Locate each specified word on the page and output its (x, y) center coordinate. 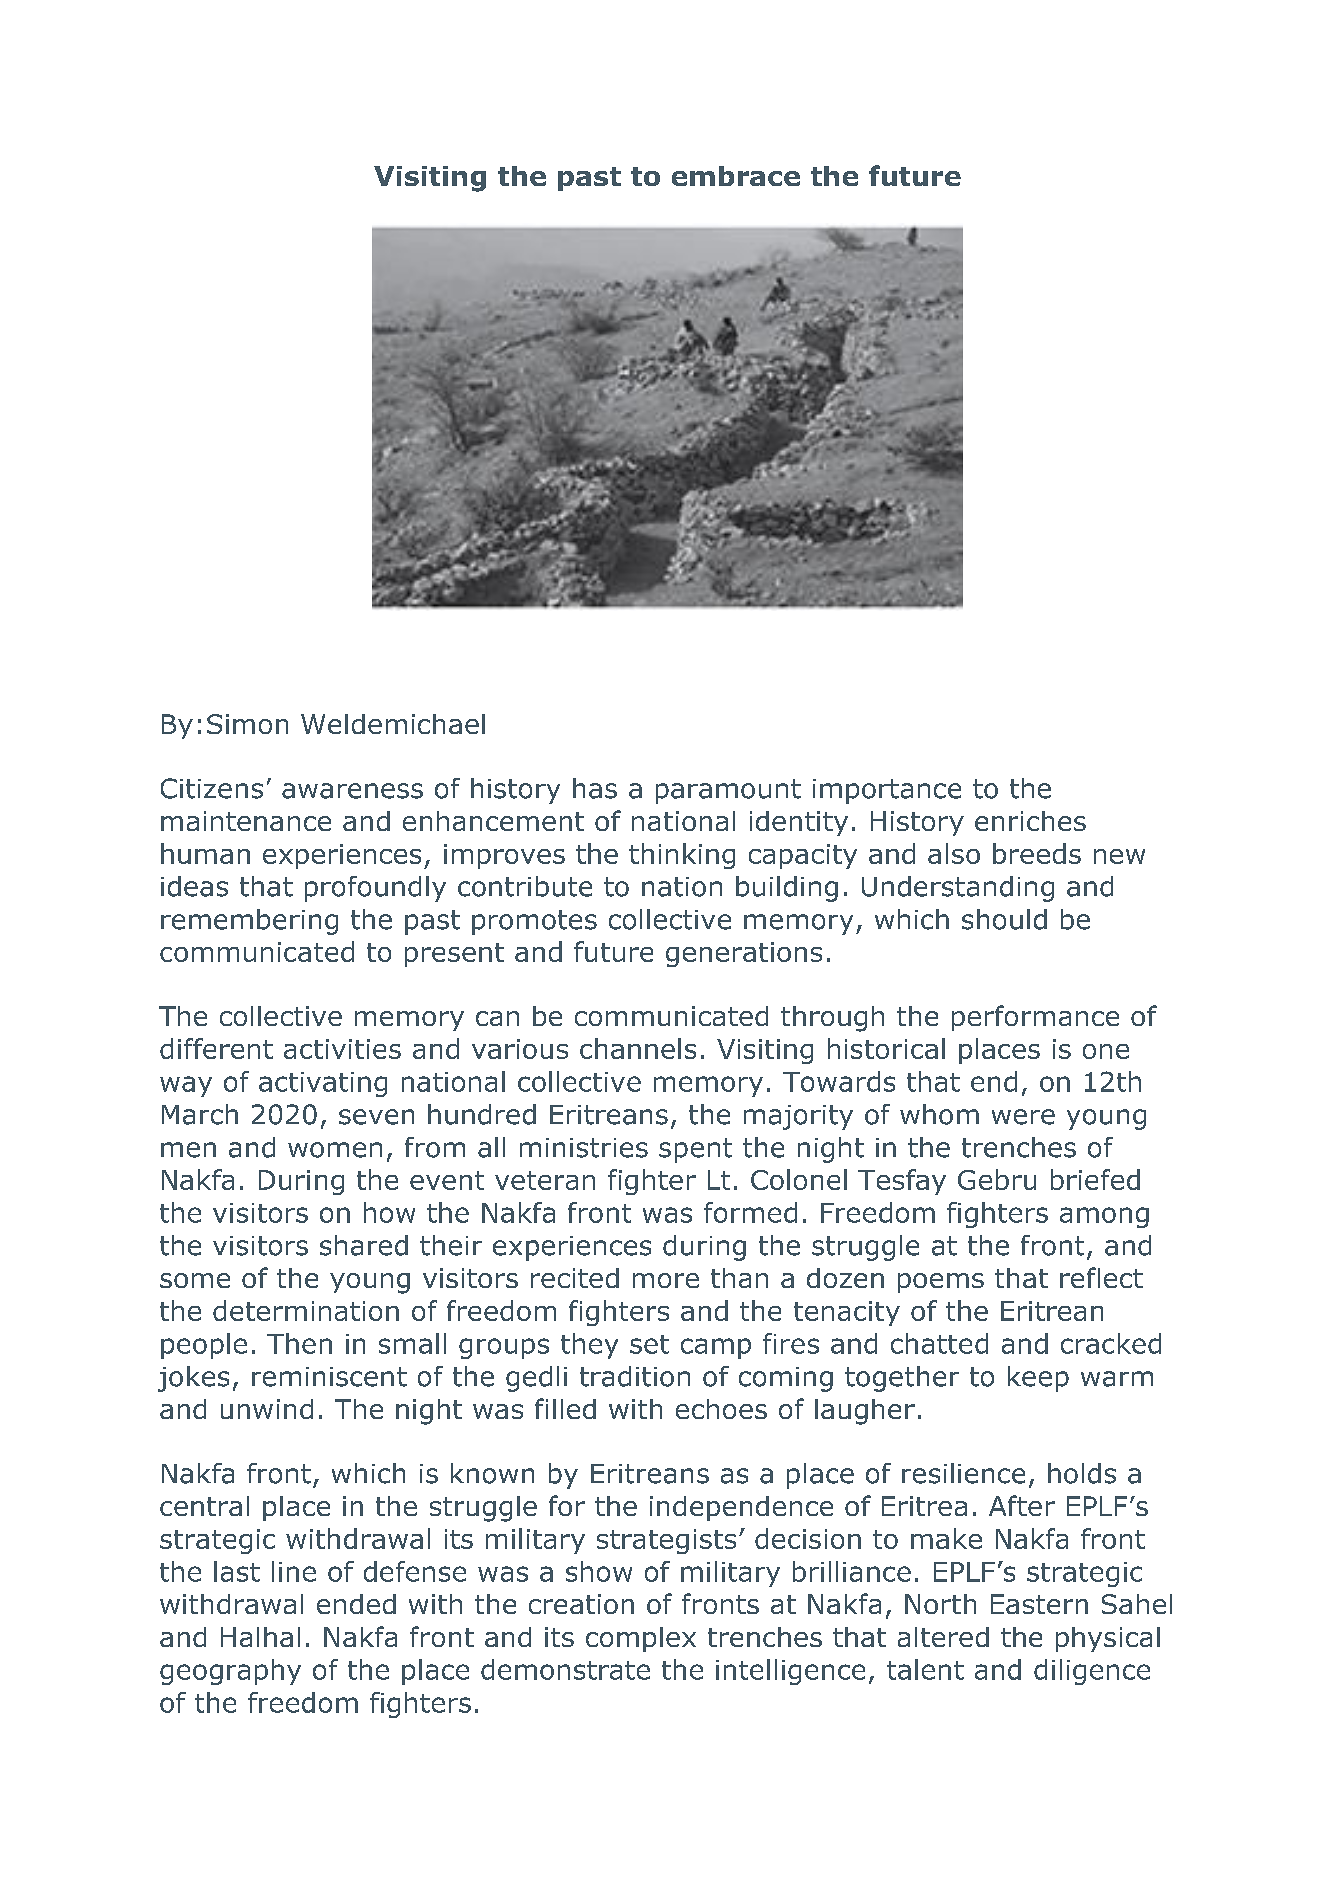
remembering (249, 922)
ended (356, 1604)
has (595, 788)
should (1004, 919)
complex (641, 1639)
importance (887, 791)
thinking (682, 856)
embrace (736, 176)
